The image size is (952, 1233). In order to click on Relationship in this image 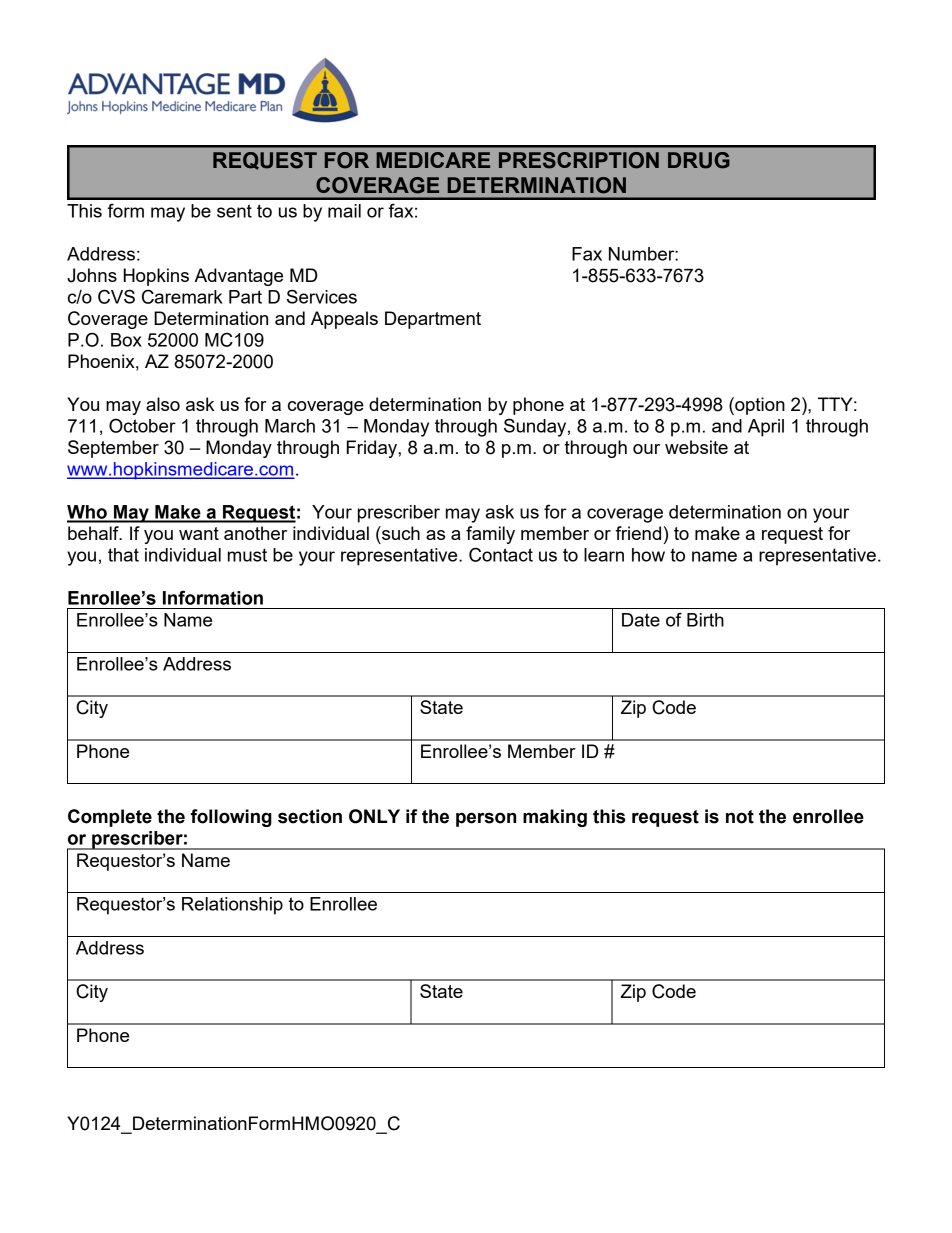, I will do `click(232, 906)`.
